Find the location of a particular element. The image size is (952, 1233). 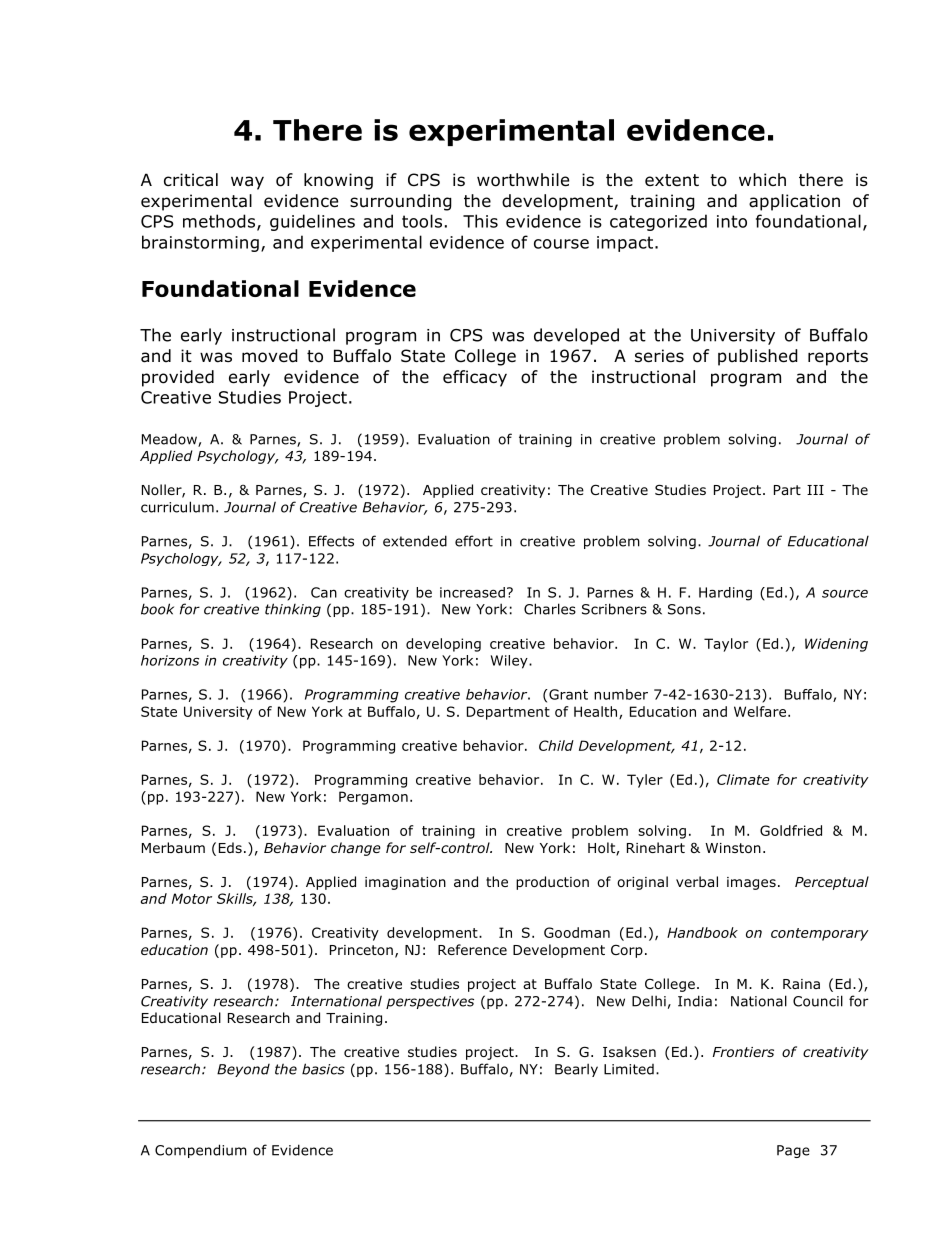

production is located at coordinates (552, 883).
